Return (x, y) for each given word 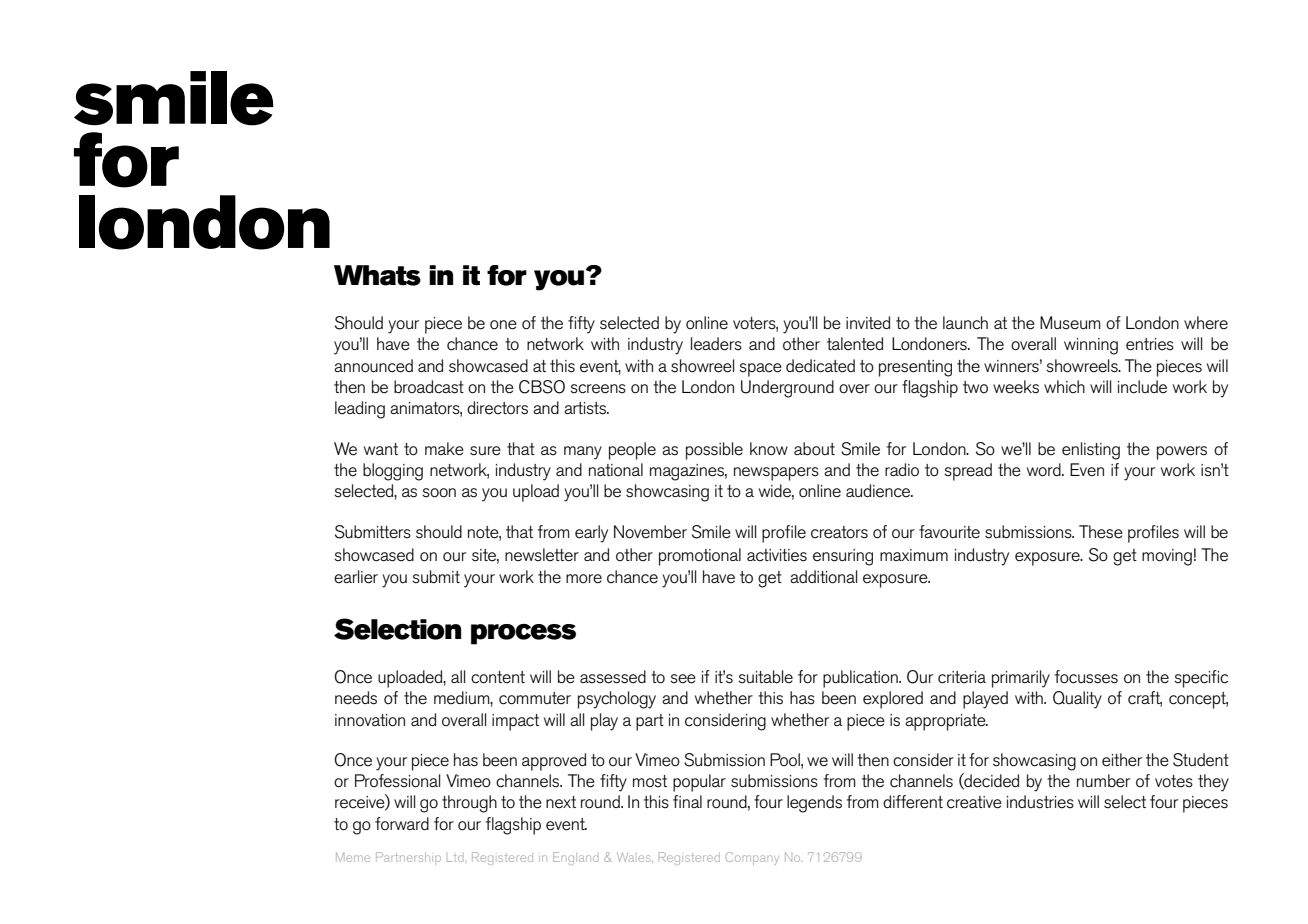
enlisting (1091, 451)
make (444, 449)
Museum (1070, 323)
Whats (377, 275)
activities (777, 555)
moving (1167, 557)
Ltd (456, 858)
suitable (765, 677)
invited (868, 323)
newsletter (542, 555)
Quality (1077, 700)
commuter (535, 698)
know (769, 449)
